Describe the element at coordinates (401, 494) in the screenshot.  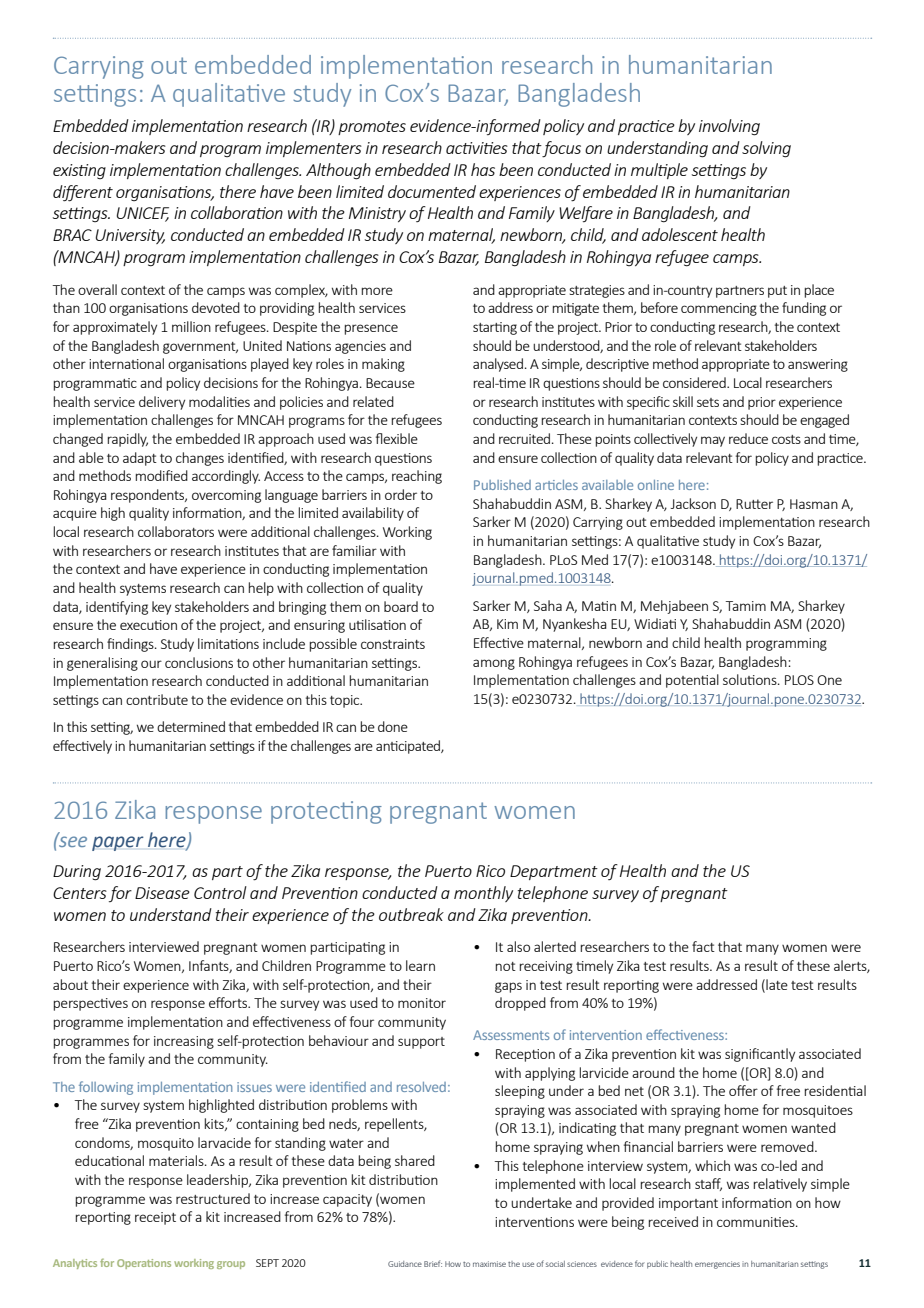
I see `order` at that location.
